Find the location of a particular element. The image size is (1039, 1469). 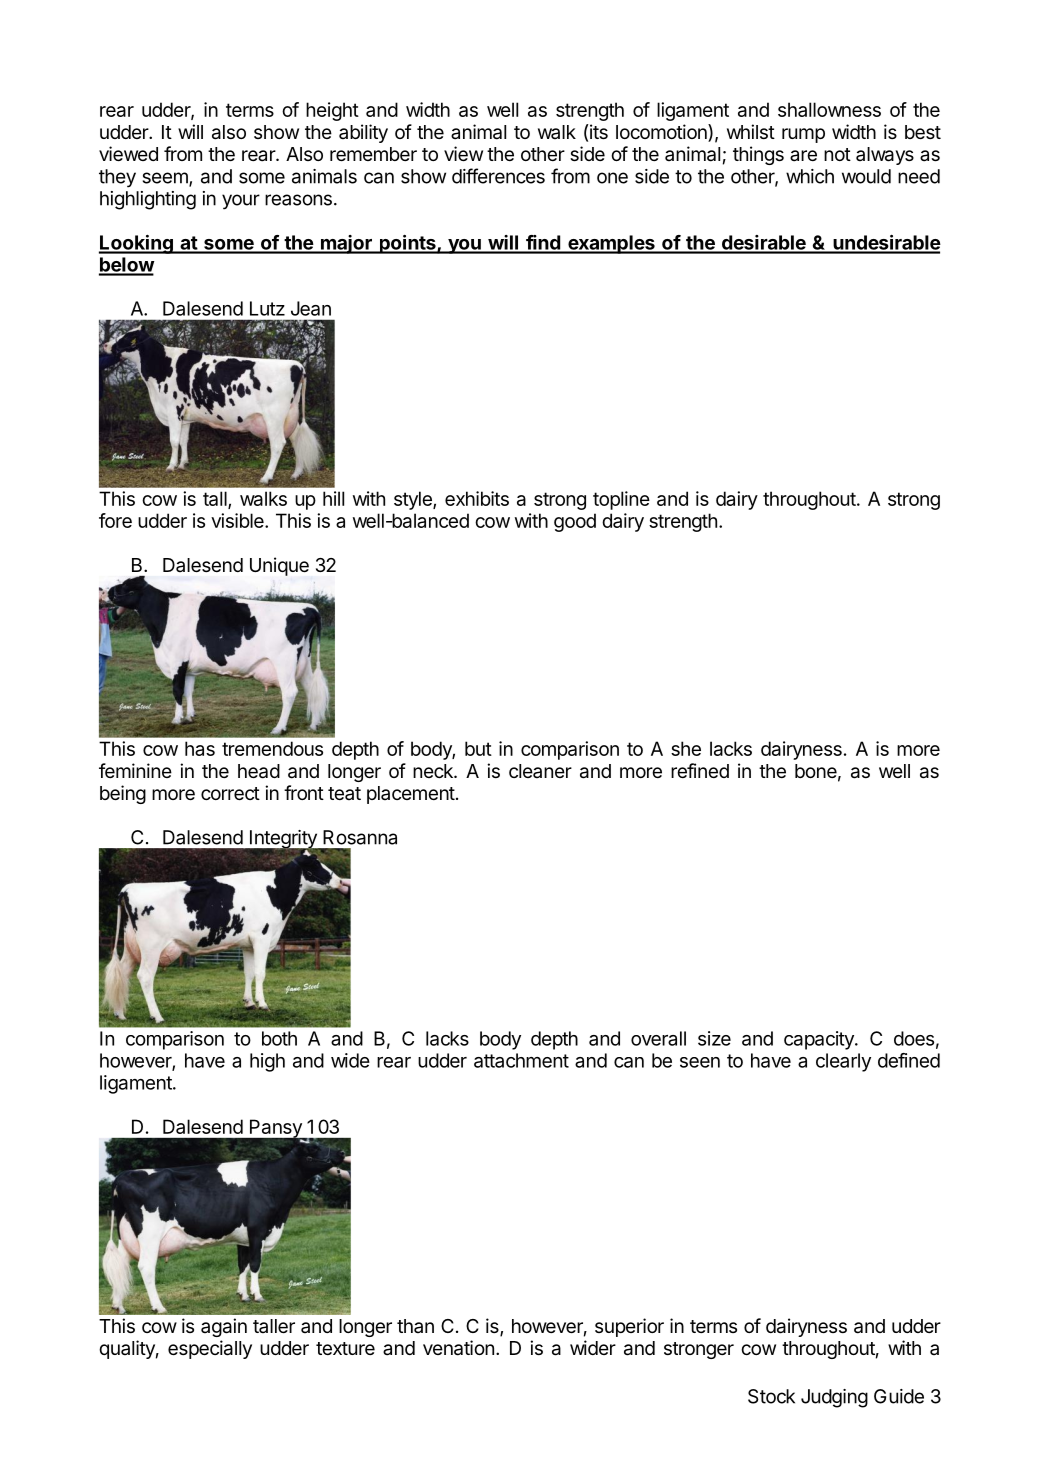

attachment is located at coordinates (521, 1060).
